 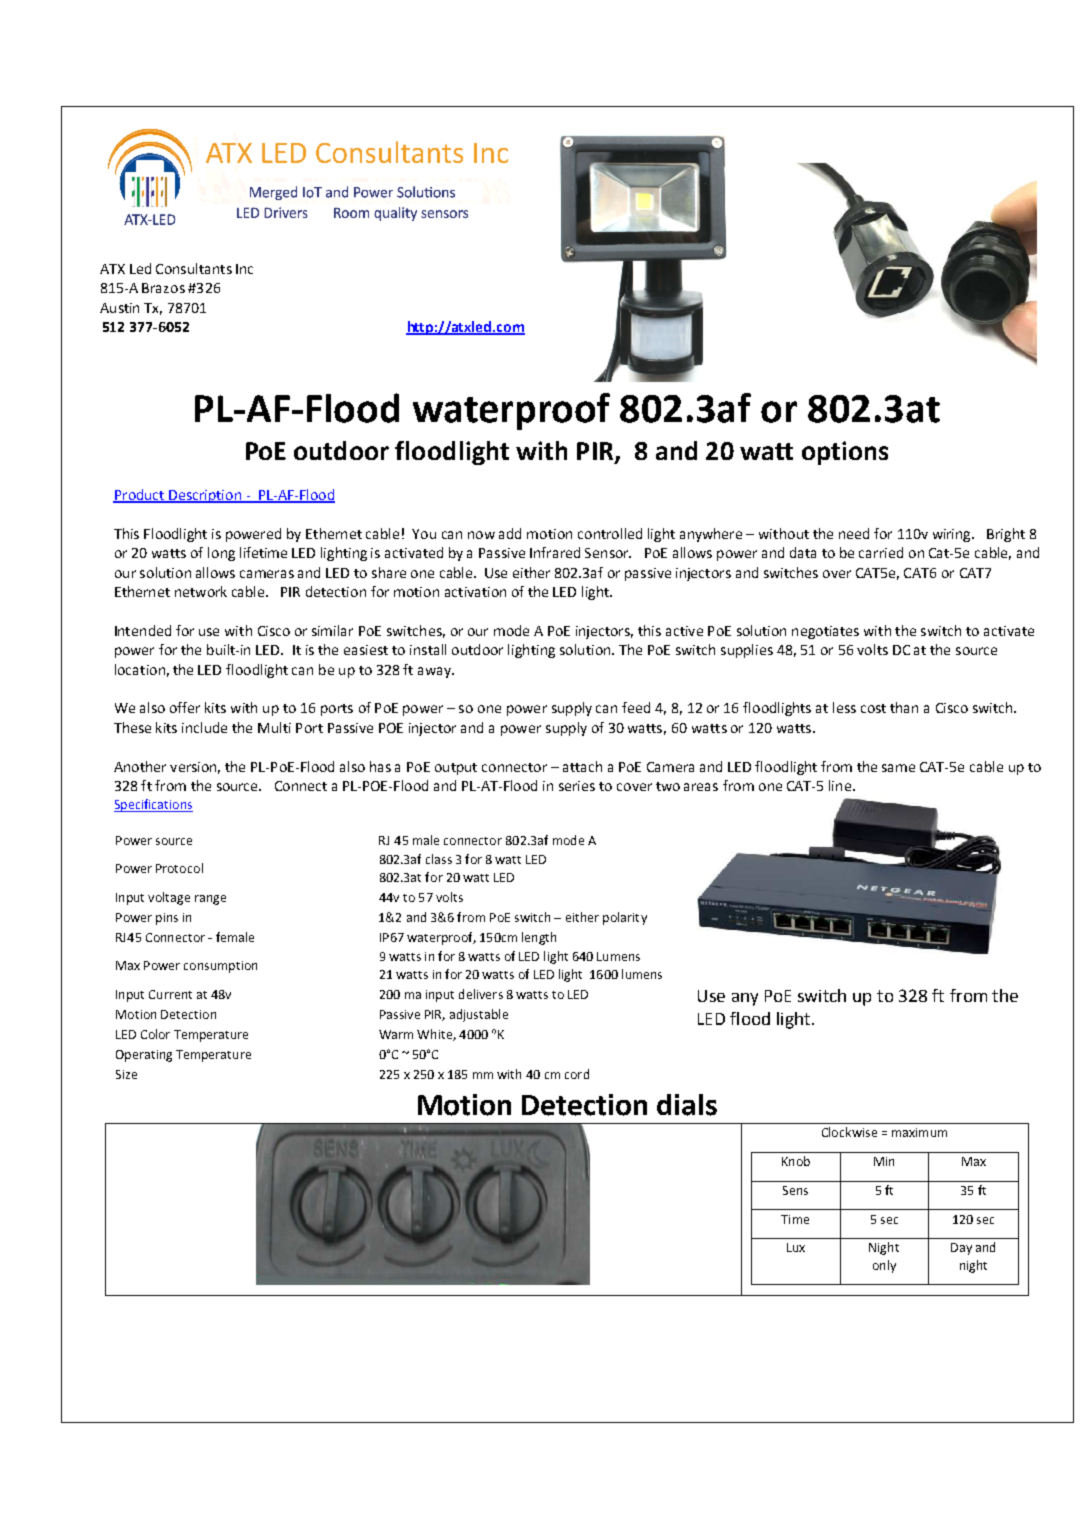 I want to click on Size, so click(x=126, y=1074).
